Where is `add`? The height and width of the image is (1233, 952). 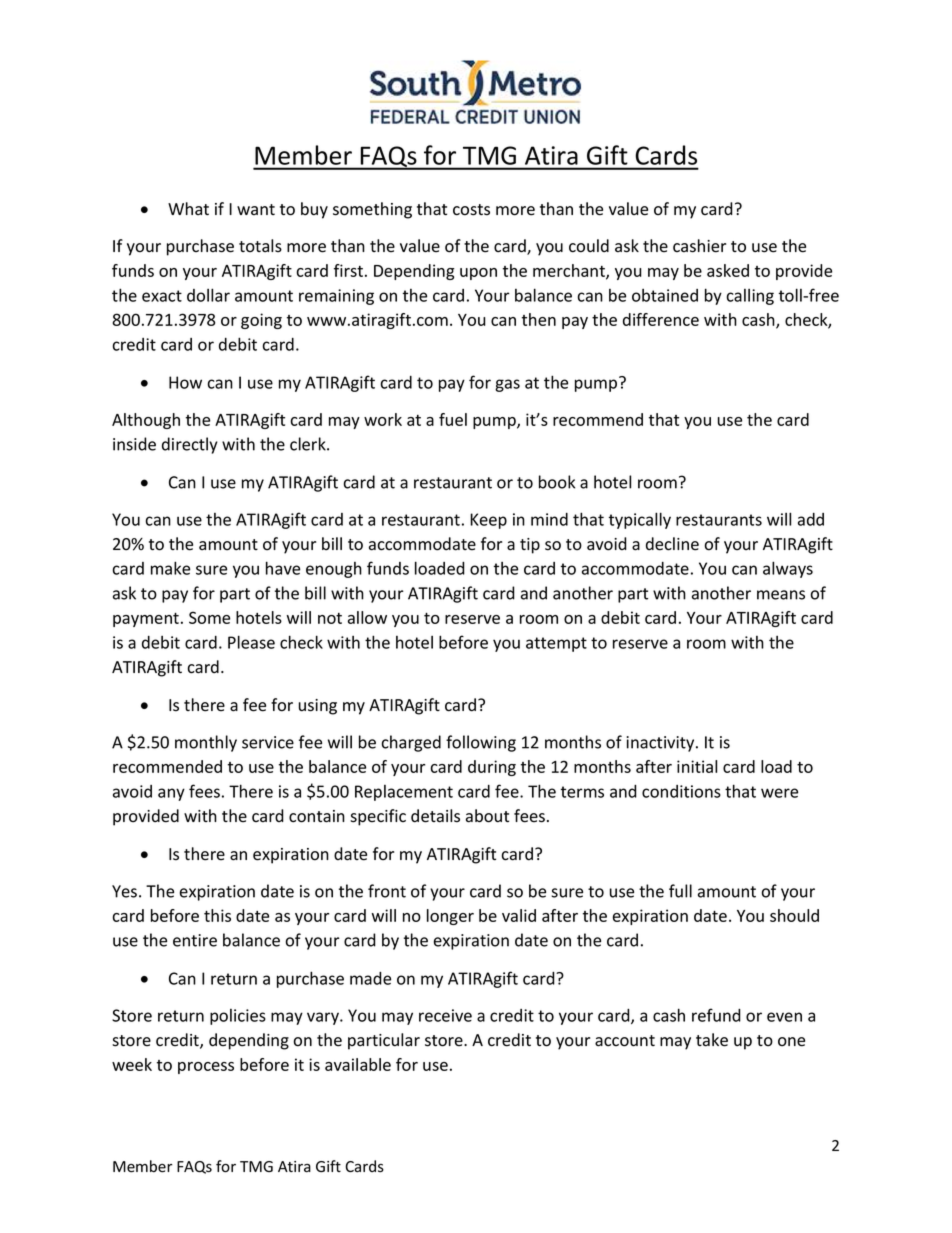 add is located at coordinates (811, 519).
